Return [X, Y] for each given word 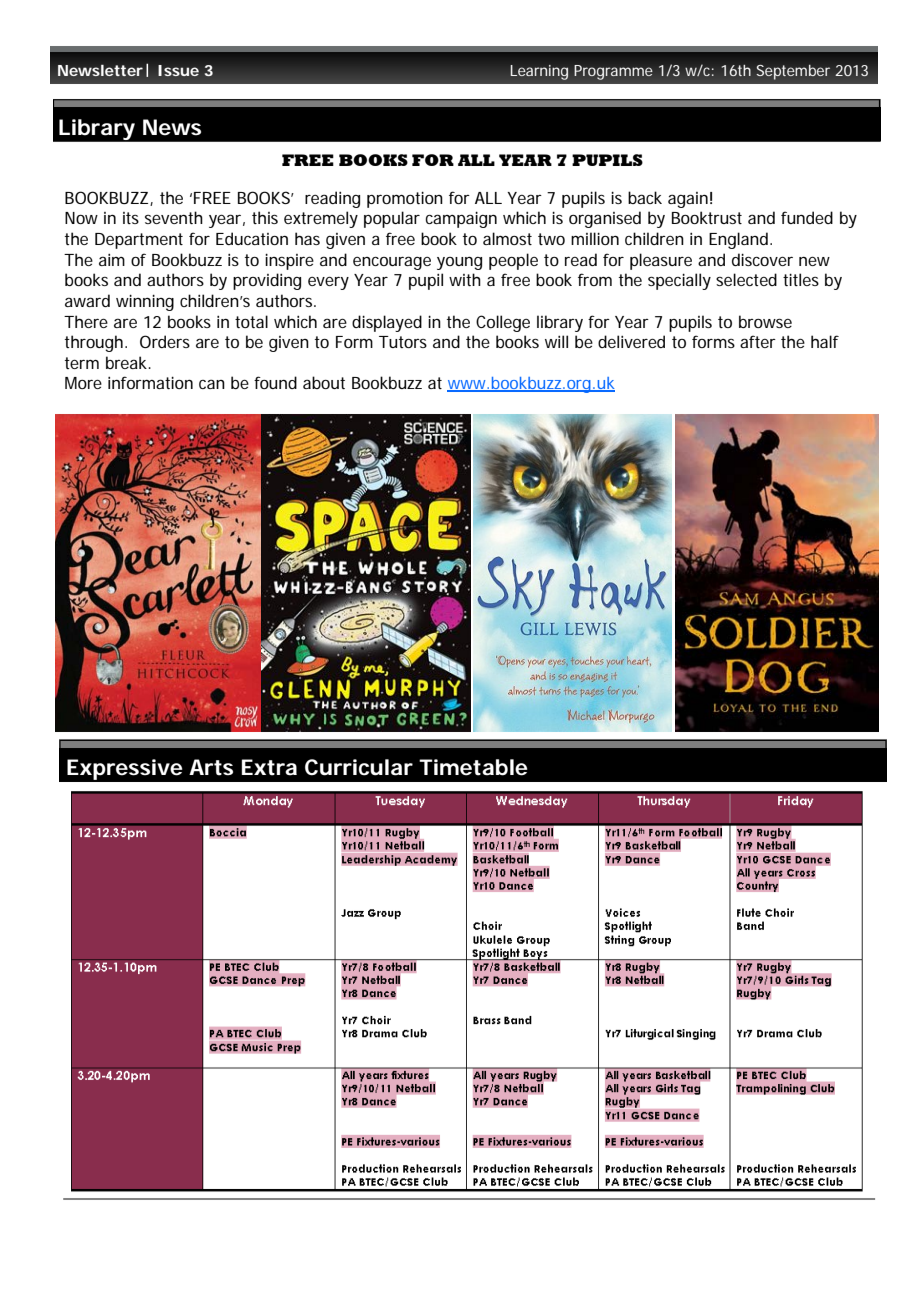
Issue [178, 70]
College [503, 323]
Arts [211, 767]
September [793, 72]
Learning [539, 72]
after [758, 341]
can [212, 384]
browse [765, 321]
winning [145, 302]
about [324, 382]
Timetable [473, 767]
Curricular [359, 767]
